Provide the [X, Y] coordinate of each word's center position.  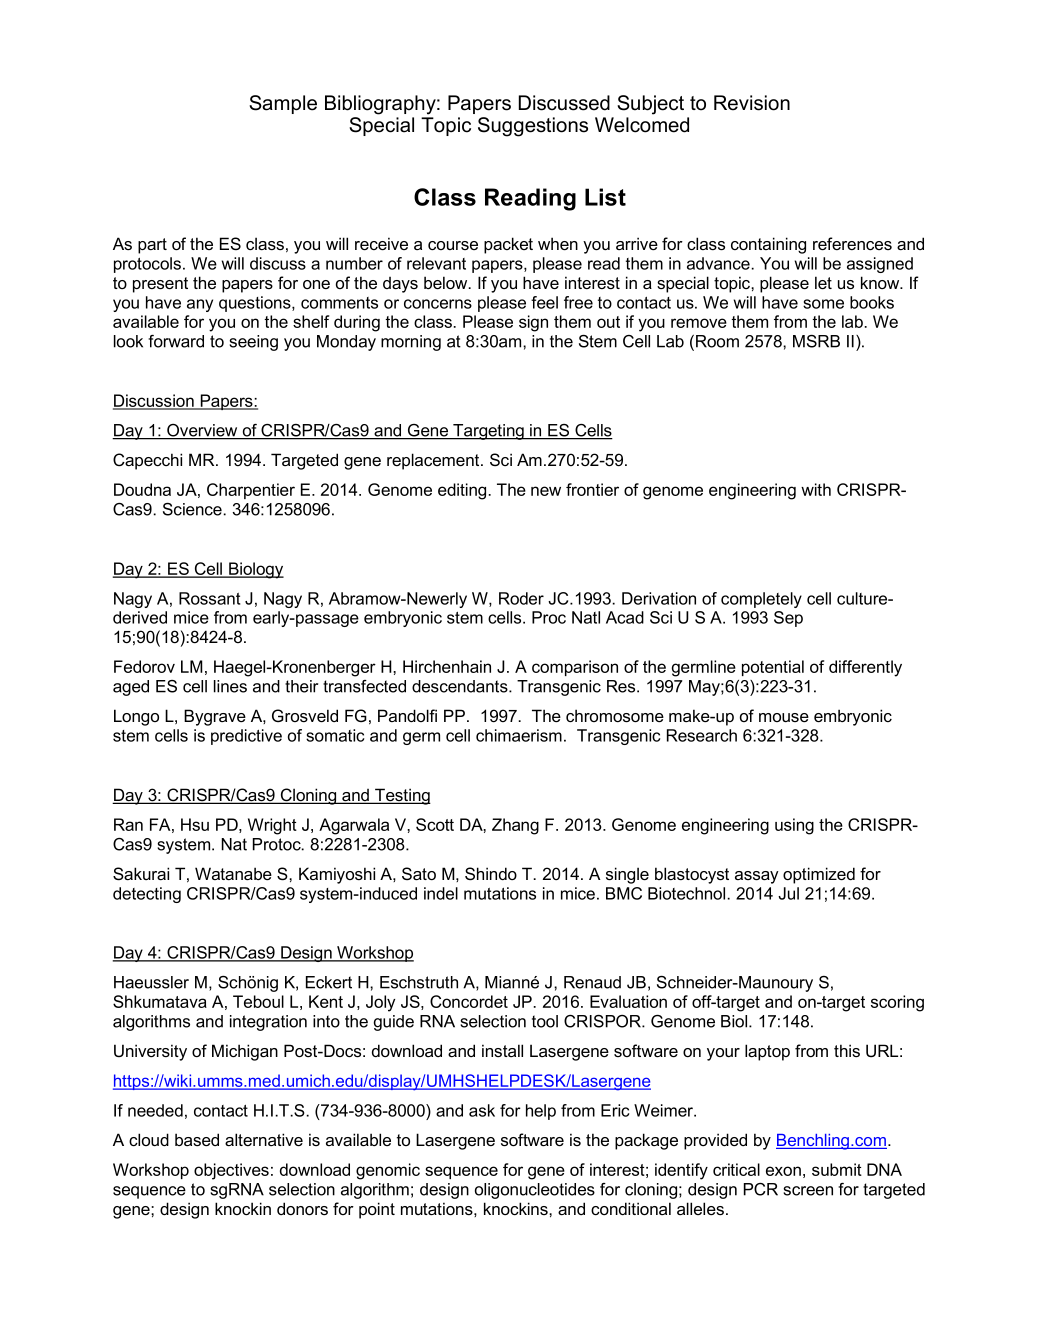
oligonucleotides [535, 1191]
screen [808, 1191]
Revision [752, 103]
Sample [283, 104]
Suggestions [533, 127]
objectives [231, 1171]
